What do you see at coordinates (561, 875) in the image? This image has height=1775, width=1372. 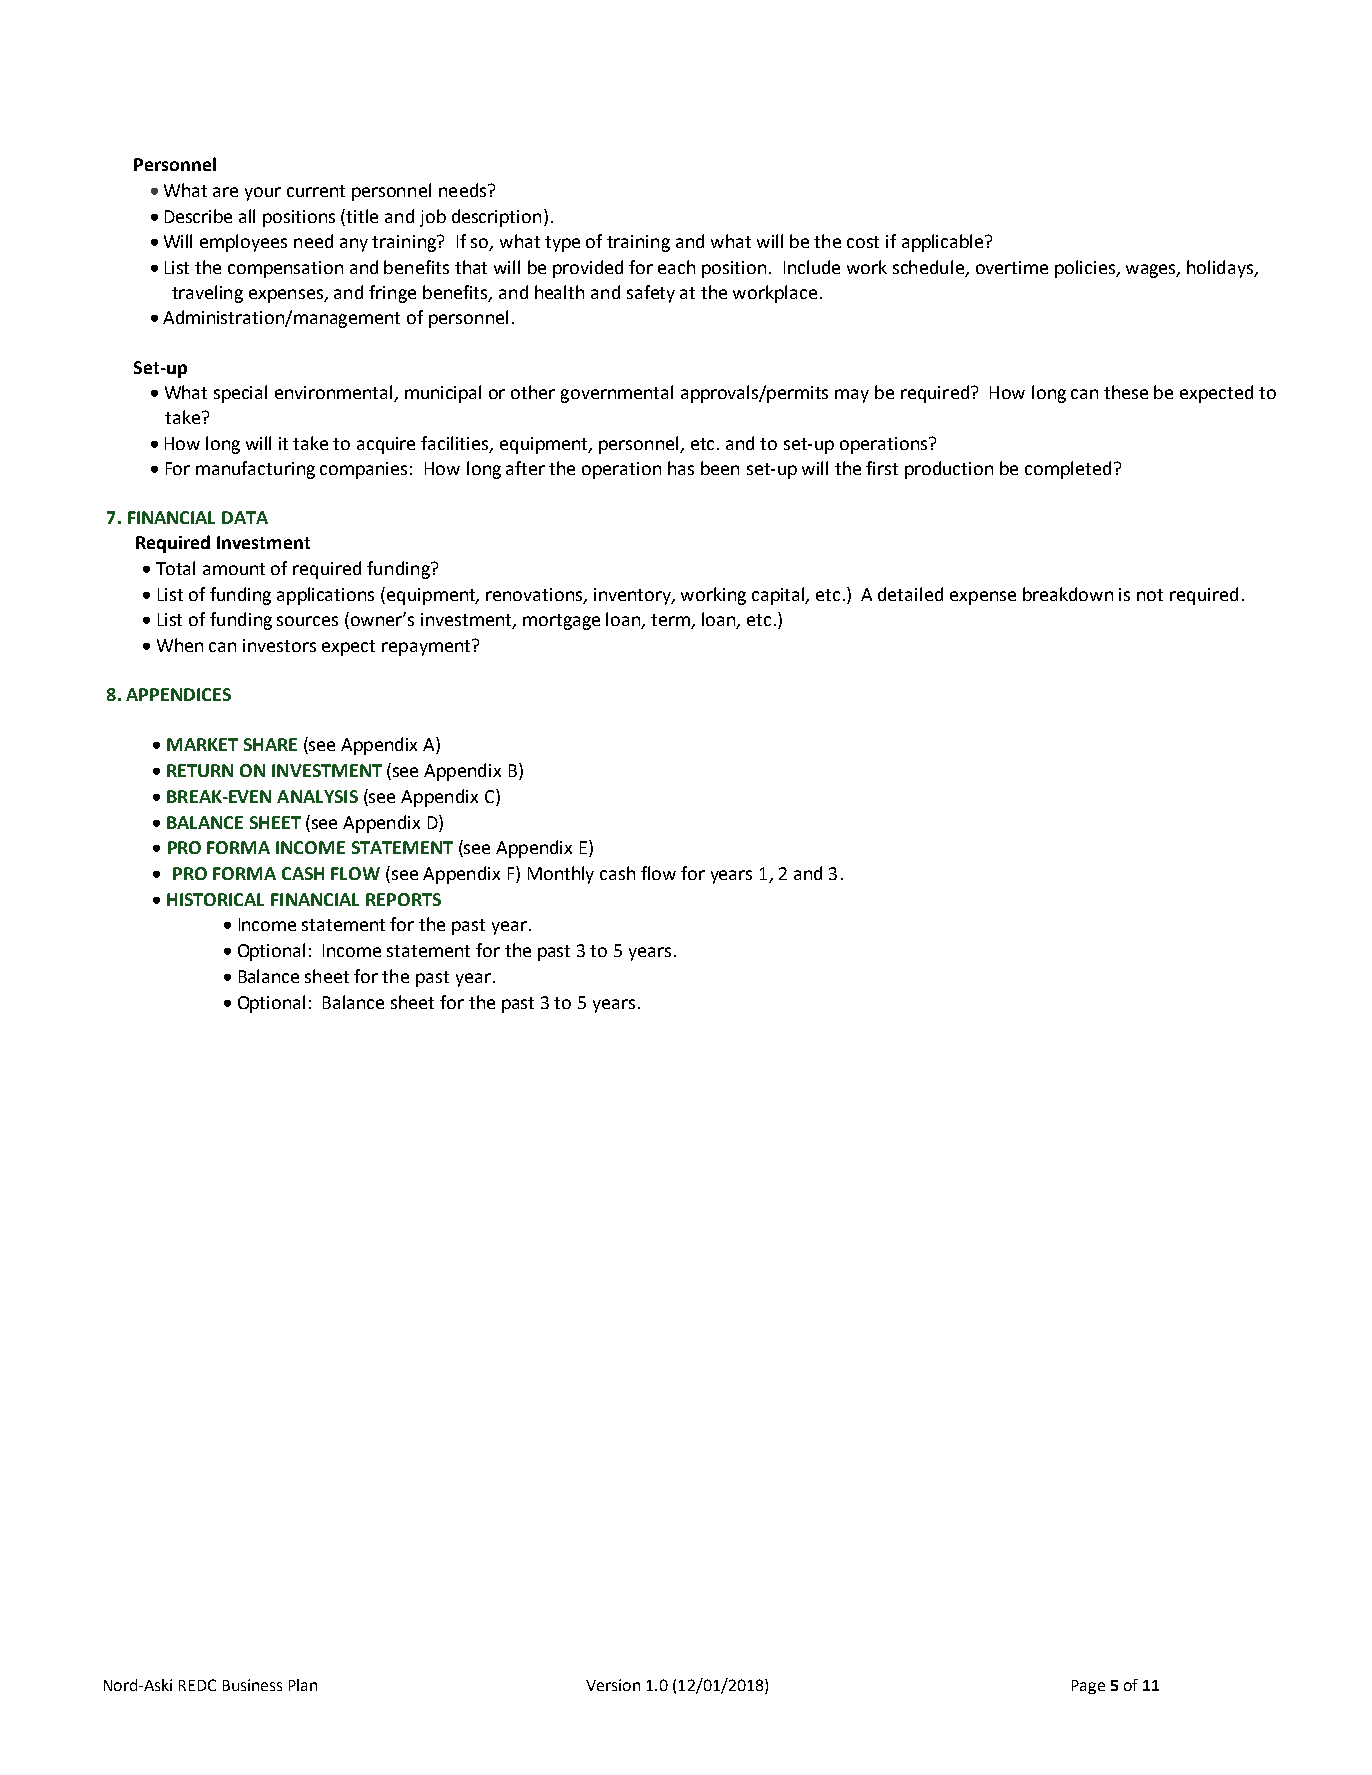 I see `Monthly` at bounding box center [561, 875].
